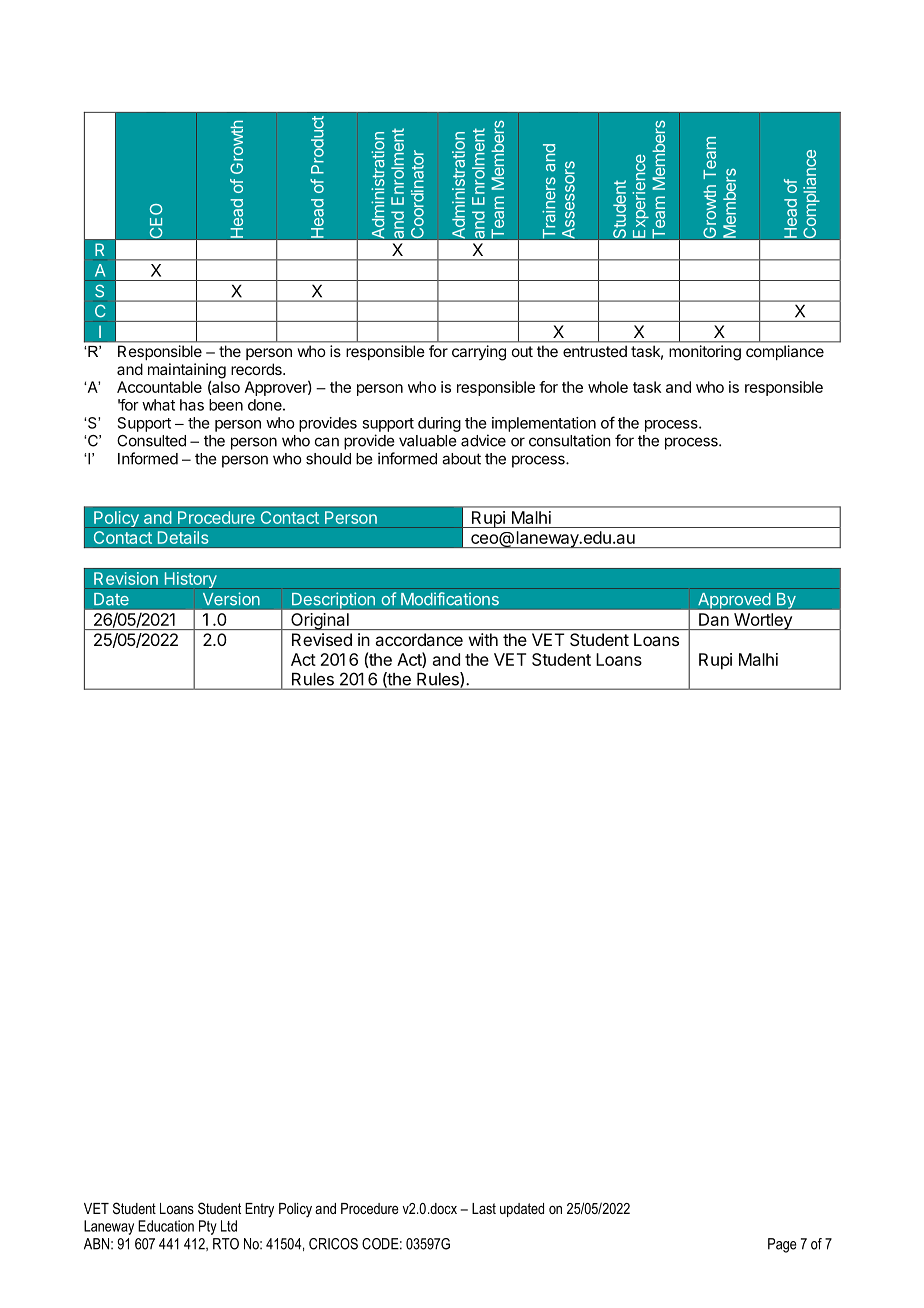  I want to click on Last, so click(484, 1208).
